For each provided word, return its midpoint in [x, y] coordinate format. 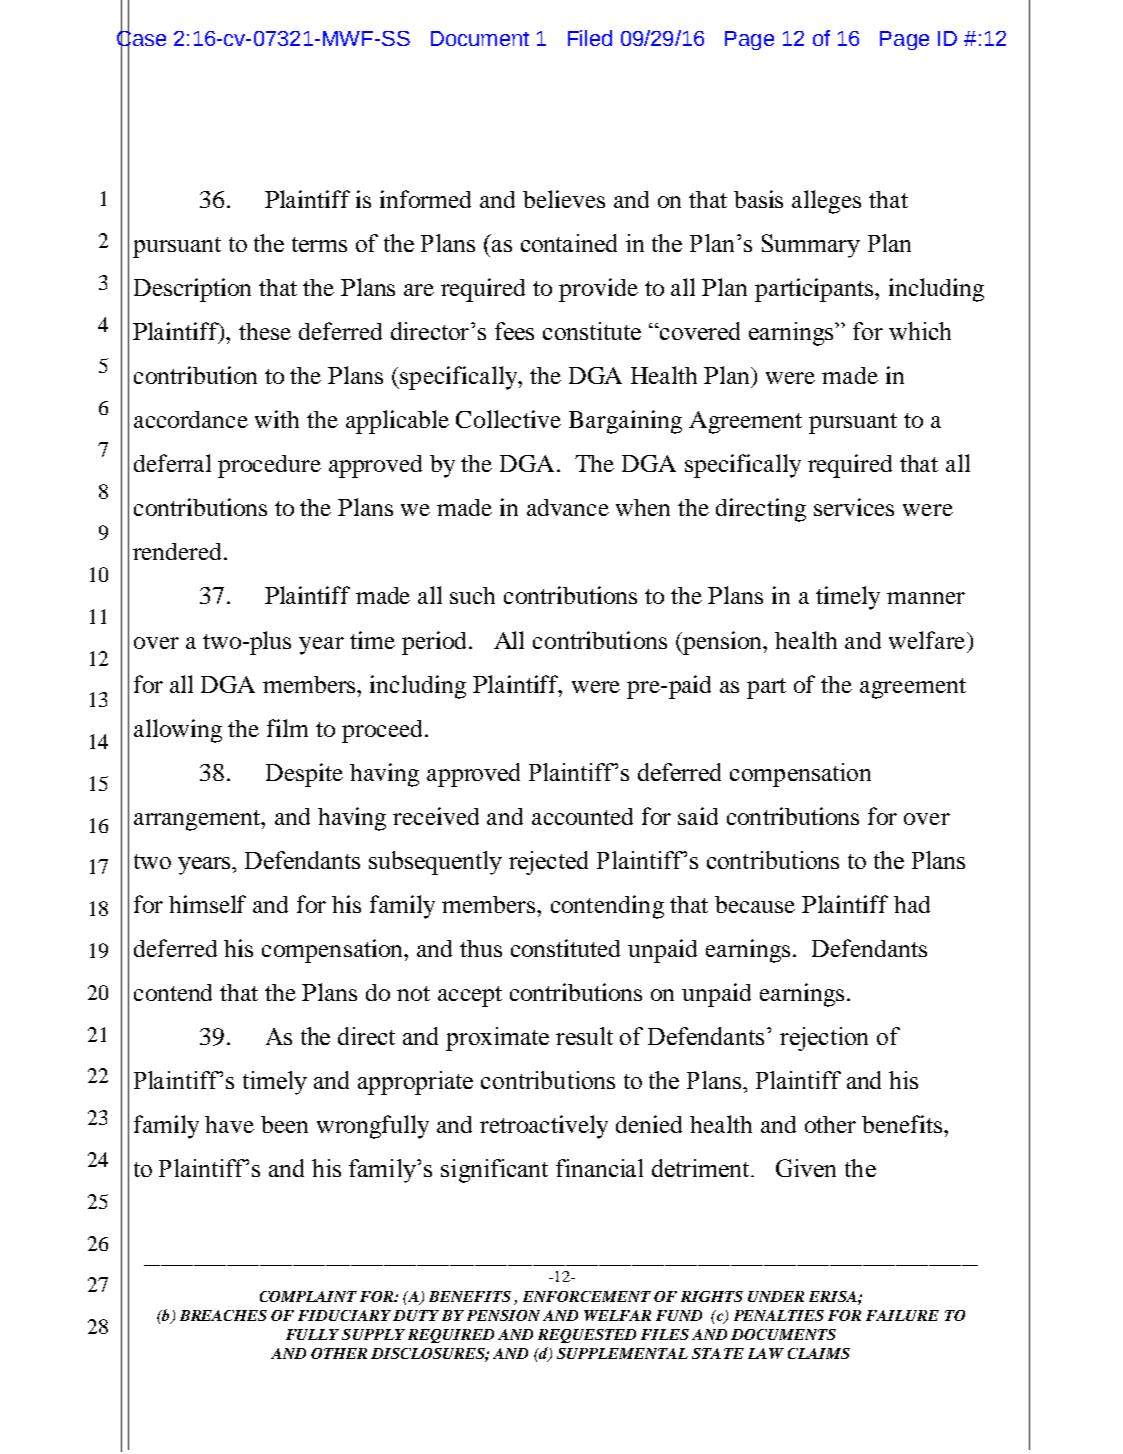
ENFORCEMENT [587, 1296]
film [287, 728]
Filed [590, 38]
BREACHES [223, 1315]
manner [926, 598]
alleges [826, 202]
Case [141, 38]
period [436, 643]
